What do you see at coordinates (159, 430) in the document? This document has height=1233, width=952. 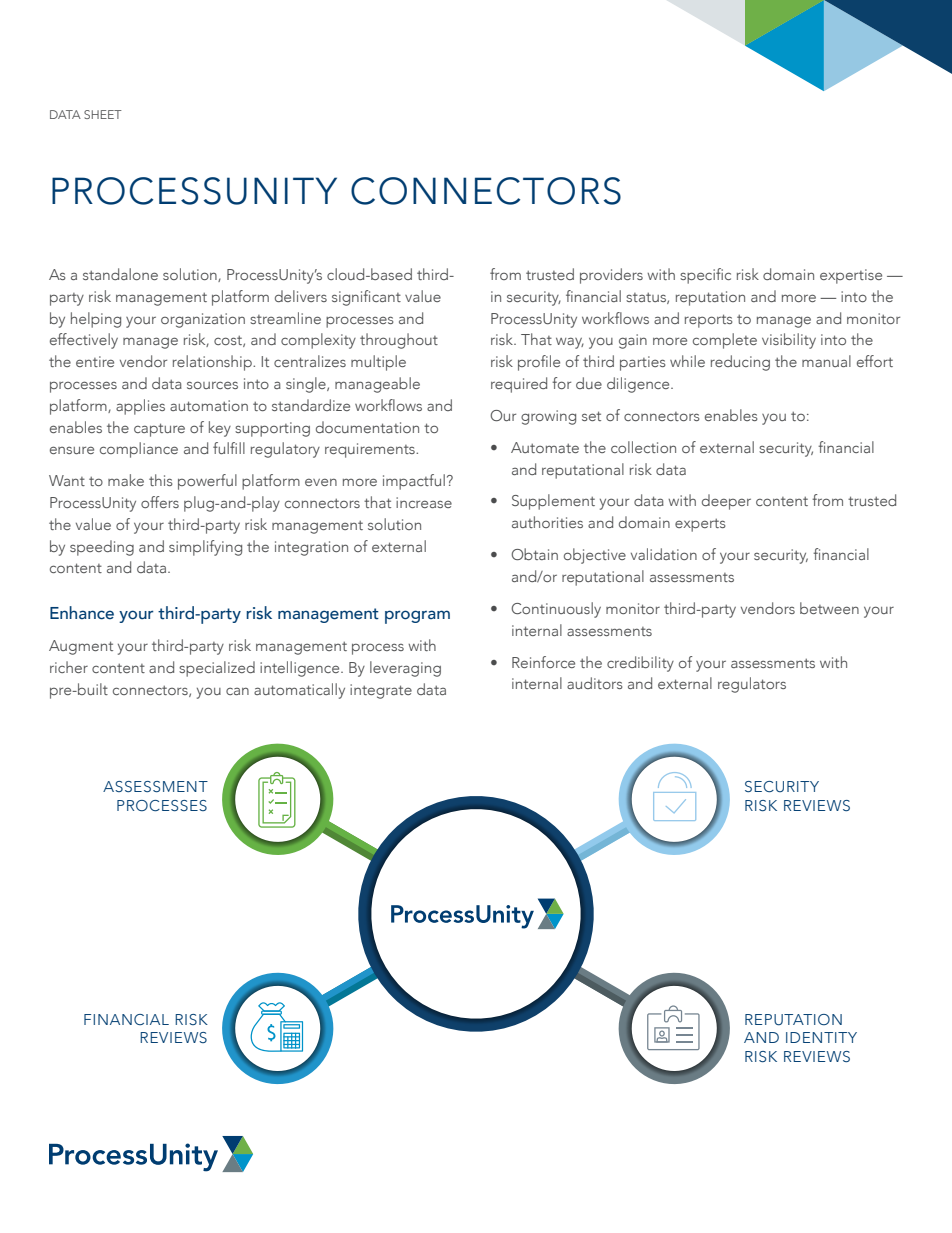 I see `capture` at bounding box center [159, 430].
